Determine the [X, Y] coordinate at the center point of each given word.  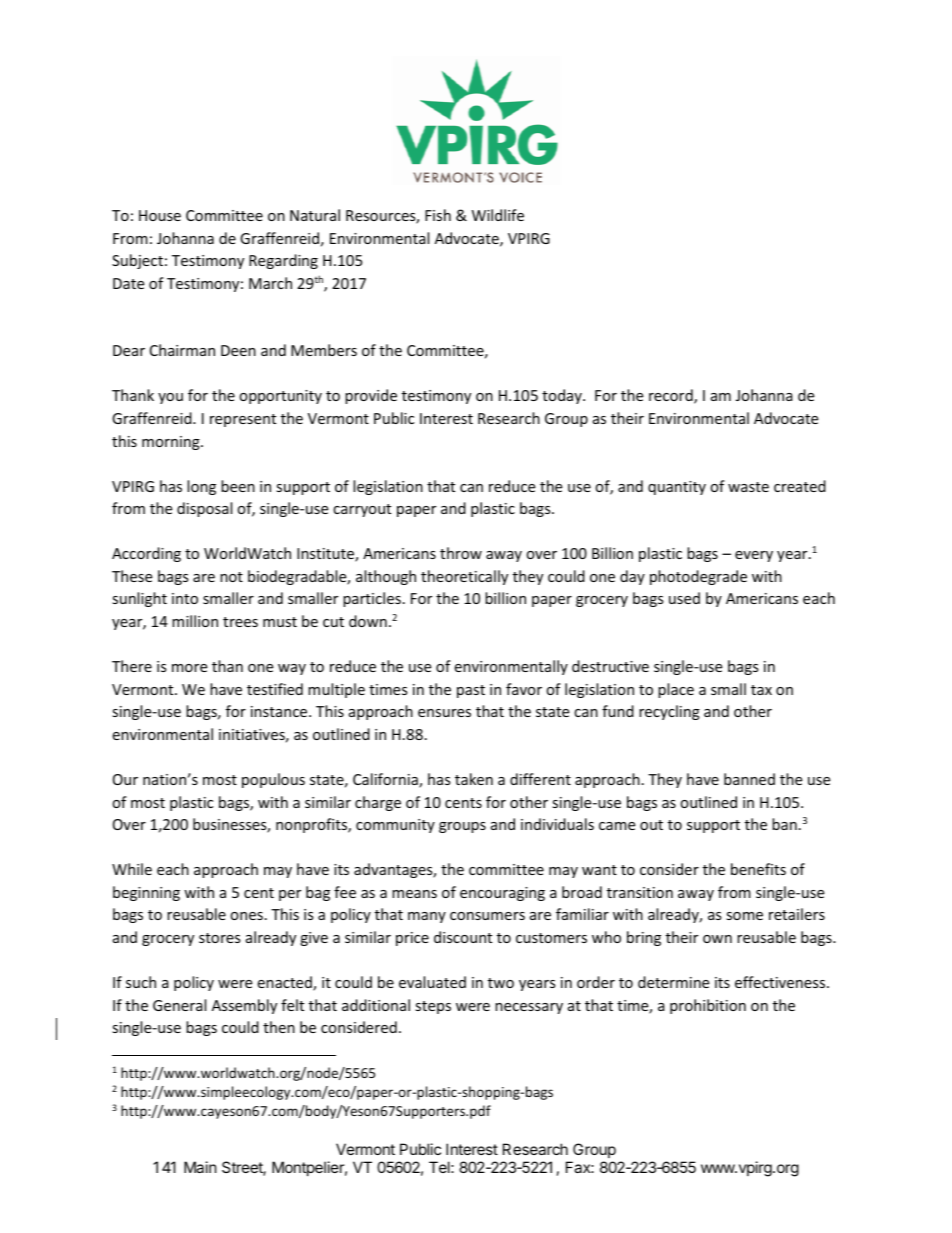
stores [220, 938]
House [160, 215]
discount [463, 937]
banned [749, 779]
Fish [438, 215]
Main [200, 1167]
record [672, 396]
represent [243, 420]
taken [474, 779]
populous [273, 780]
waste [748, 487]
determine [673, 982]
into [185, 598]
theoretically [464, 577]
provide [371, 396]
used [684, 598]
